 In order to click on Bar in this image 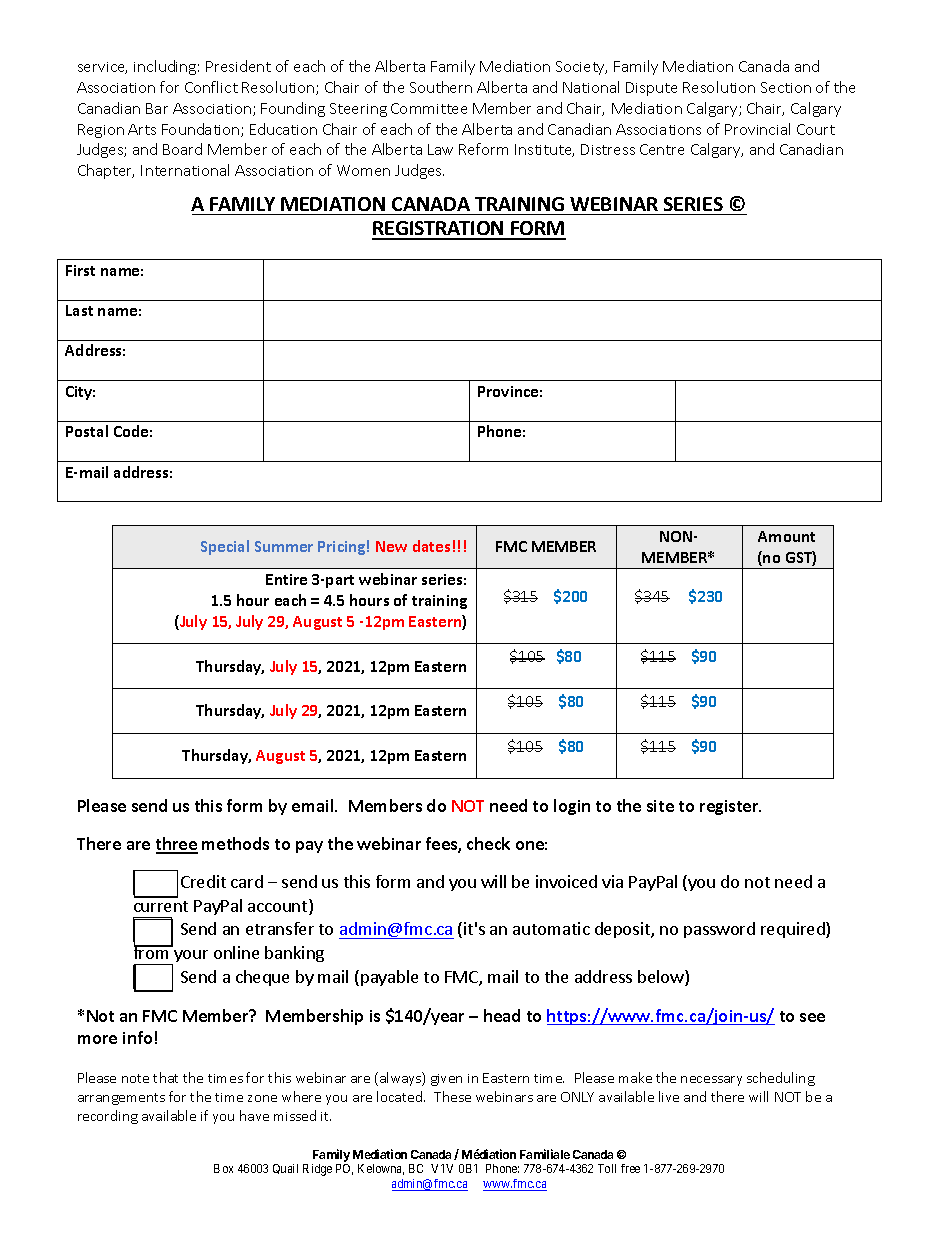, I will do `click(157, 108)`.
